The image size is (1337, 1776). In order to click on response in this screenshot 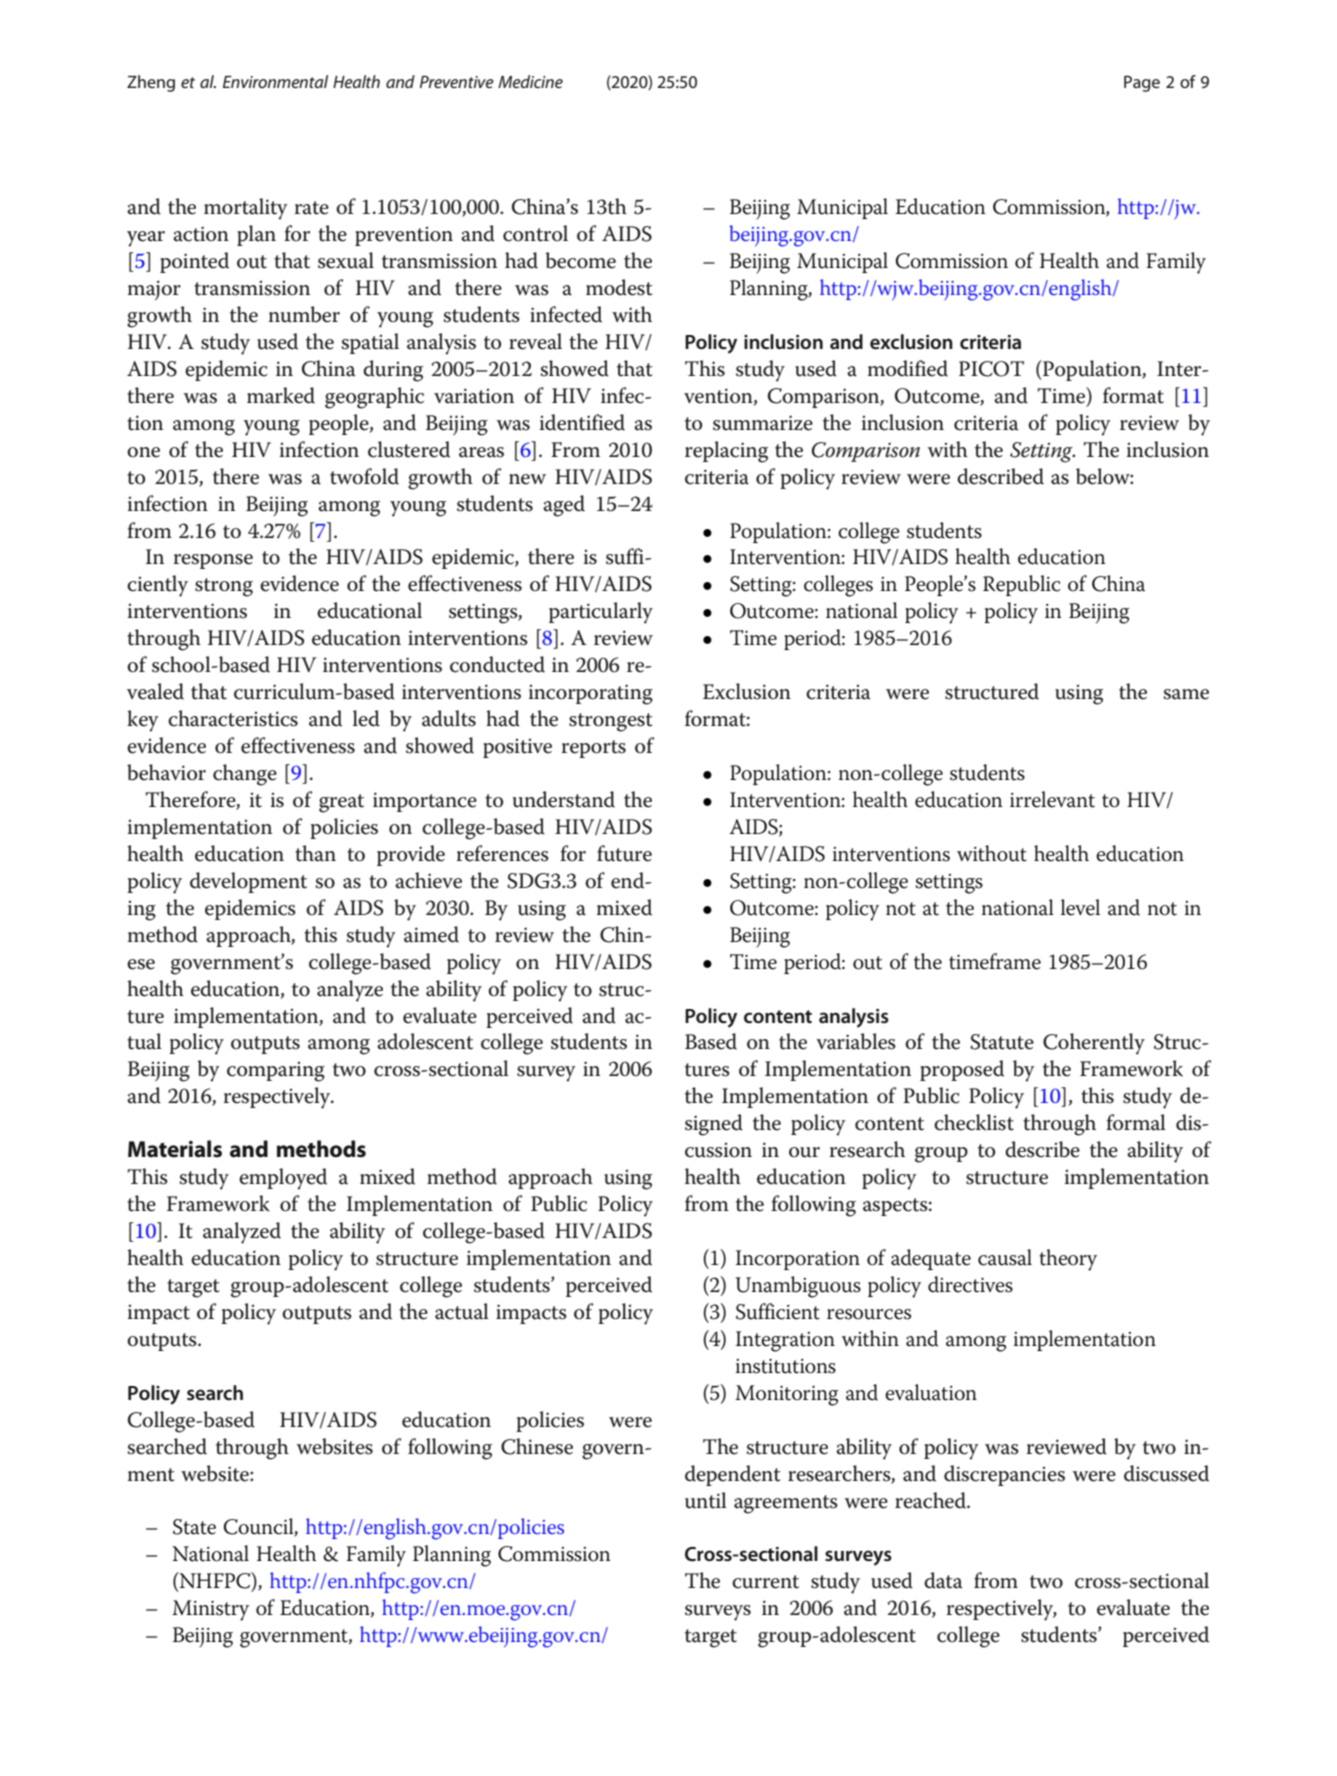, I will do `click(213, 561)`.
